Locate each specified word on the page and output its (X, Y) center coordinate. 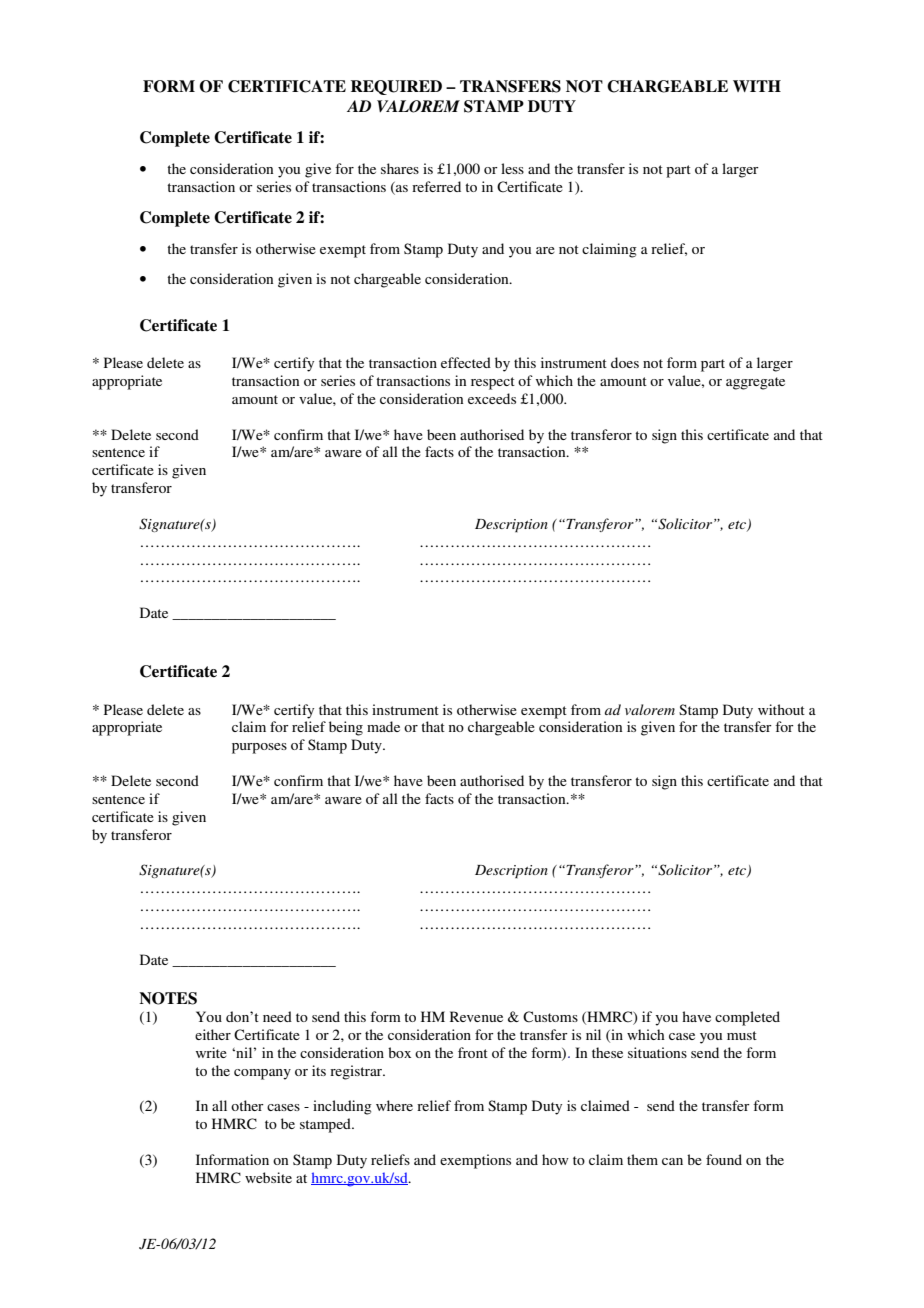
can (672, 1161)
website (268, 1177)
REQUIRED (396, 87)
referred (436, 186)
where (394, 1105)
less (512, 168)
